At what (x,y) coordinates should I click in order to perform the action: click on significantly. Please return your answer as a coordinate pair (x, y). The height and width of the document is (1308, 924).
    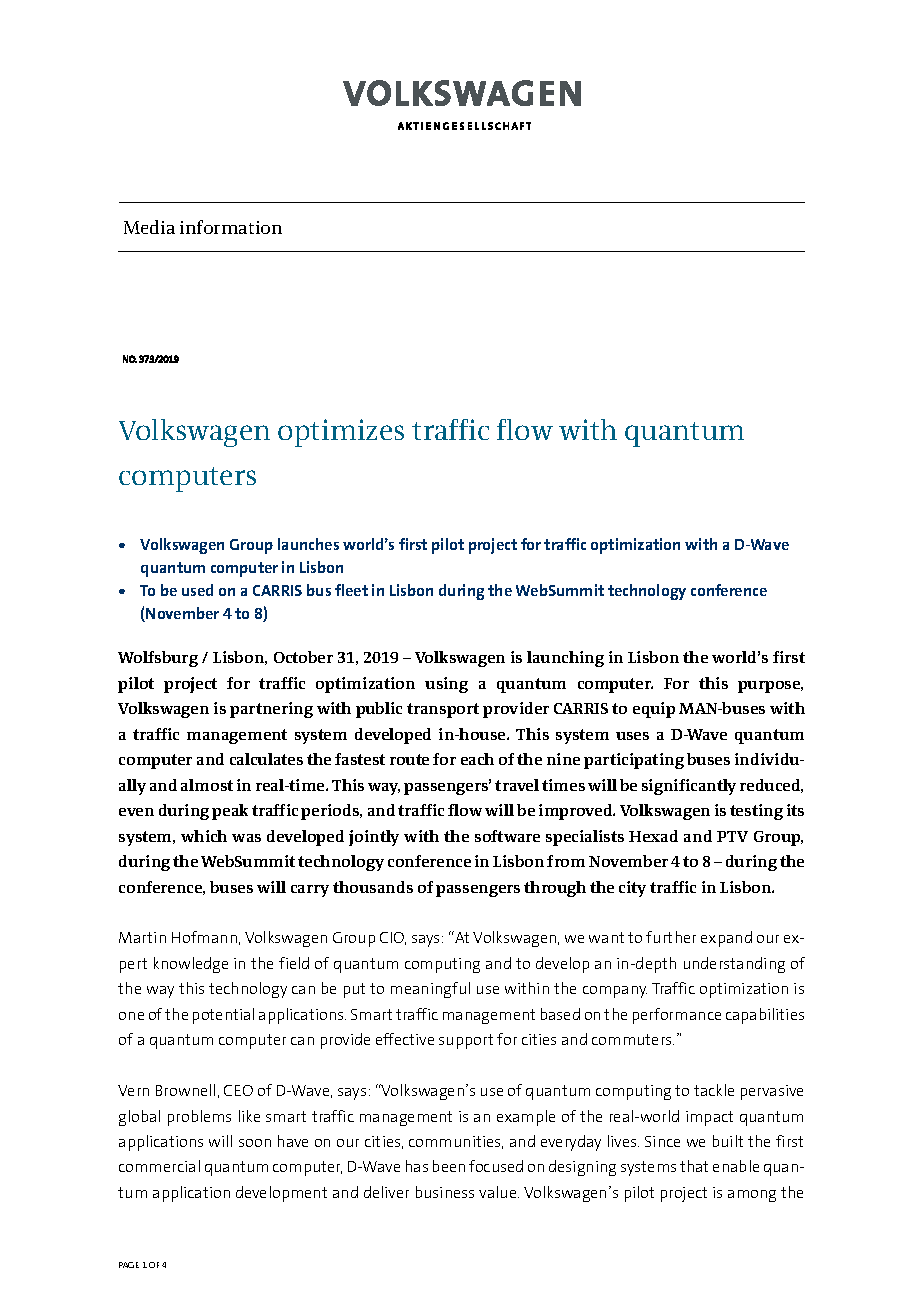
    Looking at the image, I should click on (689, 787).
